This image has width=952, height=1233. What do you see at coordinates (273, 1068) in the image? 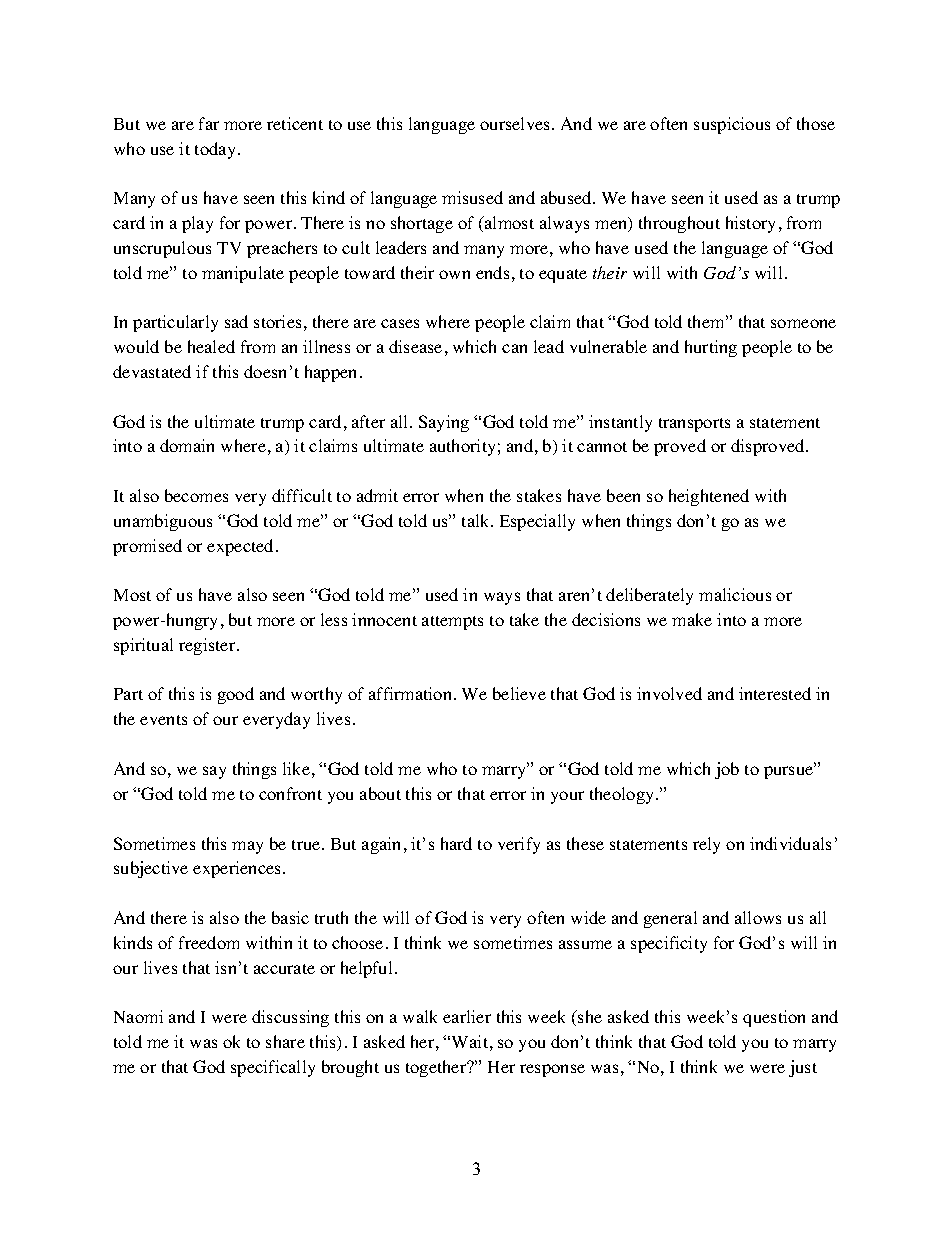
I see `specifically` at bounding box center [273, 1068].
